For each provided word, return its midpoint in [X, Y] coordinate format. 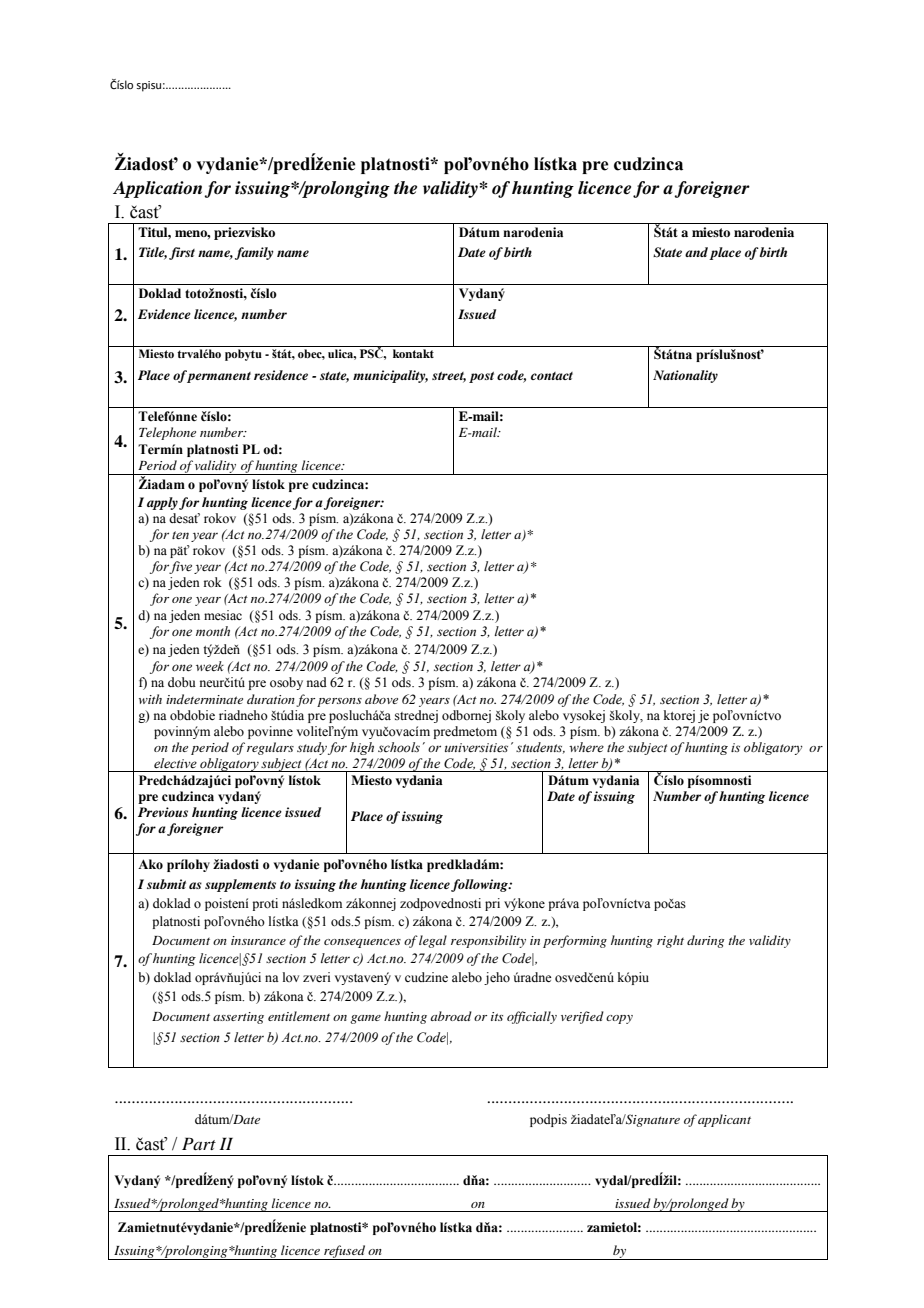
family [254, 253]
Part [199, 1143]
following [480, 885]
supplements [240, 885]
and [696, 252]
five [180, 567]
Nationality [685, 376]
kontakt [413, 353]
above [381, 699]
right [670, 941]
